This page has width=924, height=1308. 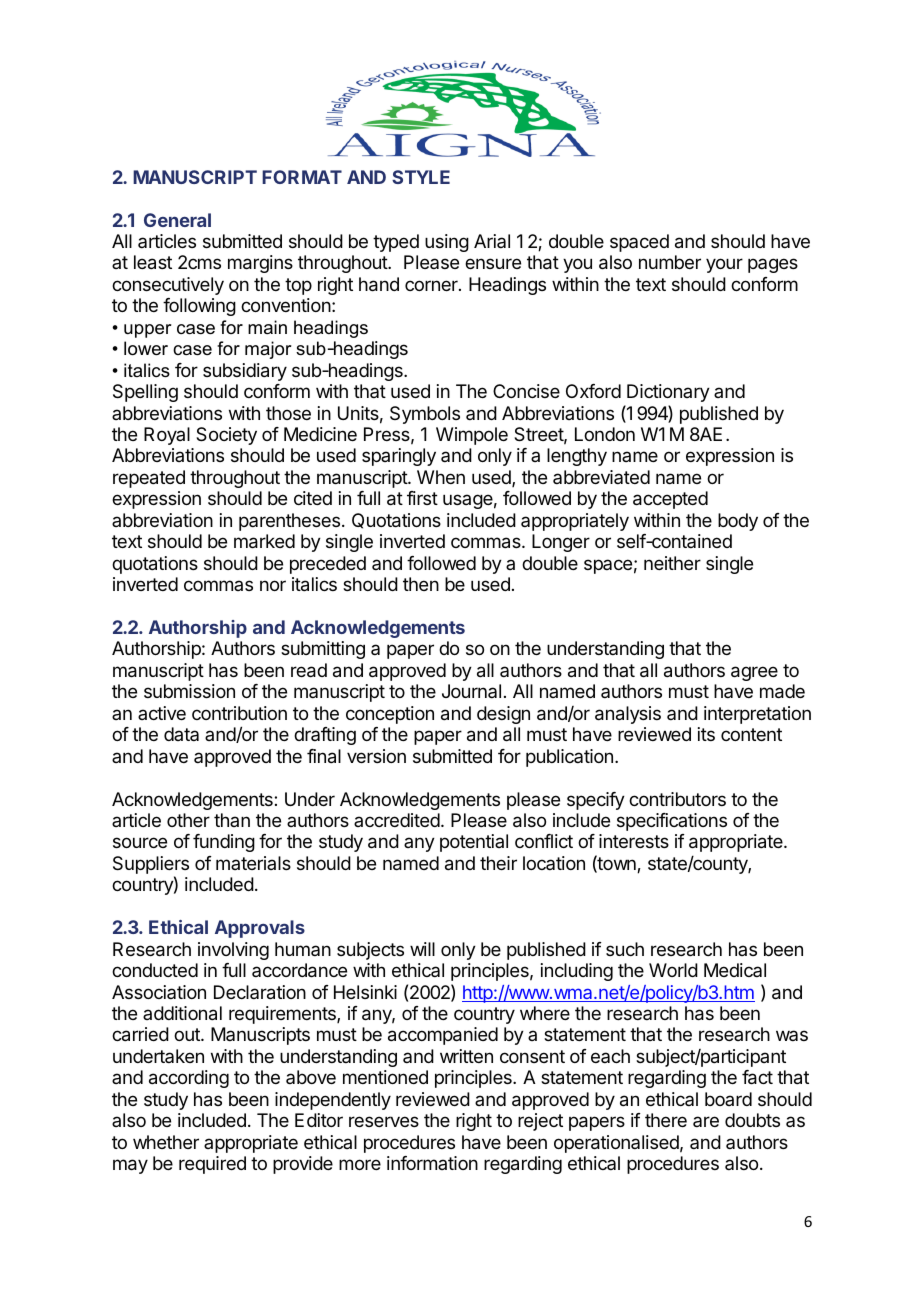 What do you see at coordinates (754, 673) in the page?
I see `agree` at bounding box center [754, 673].
